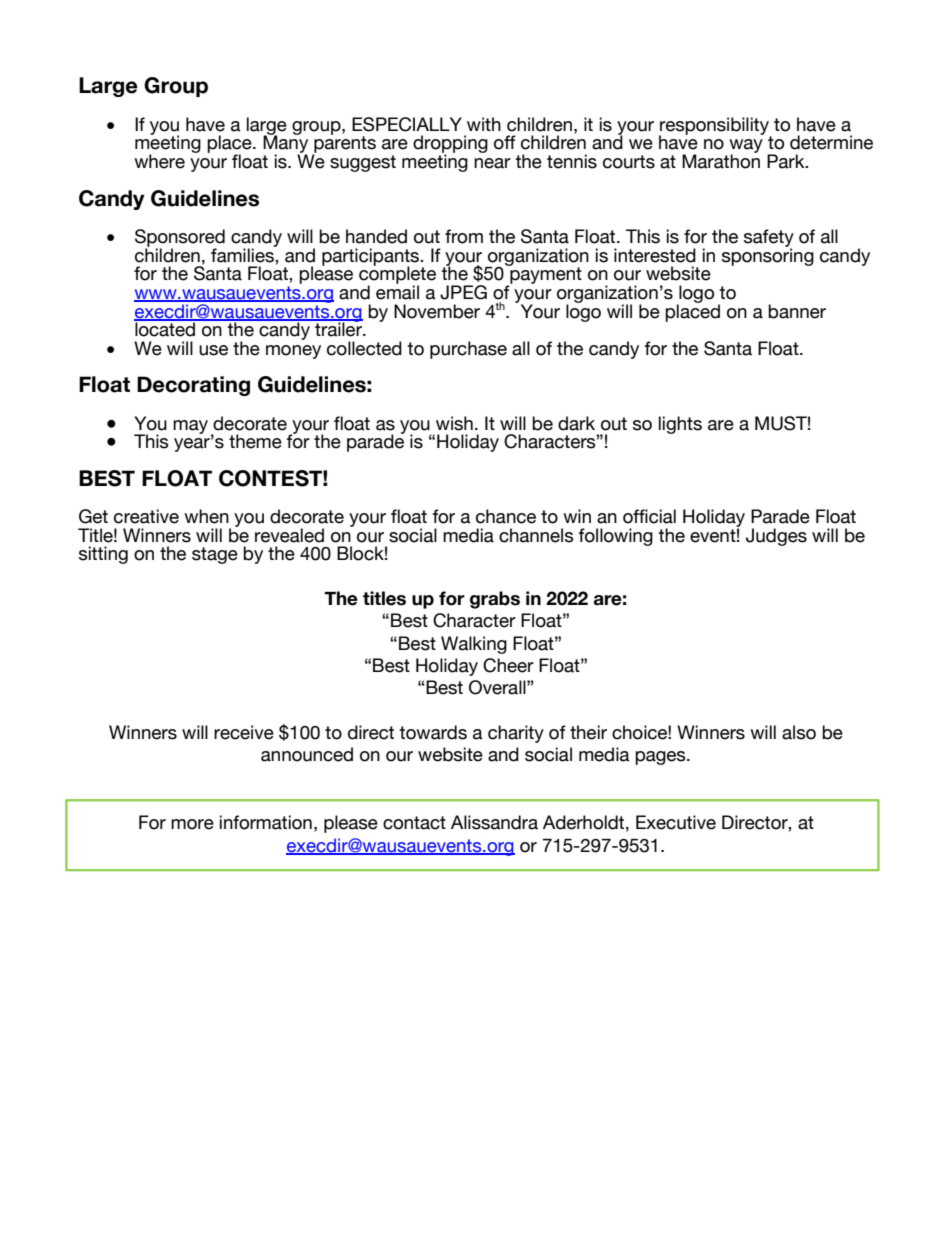 Image resolution: width=952 pixels, height=1233 pixels. I want to click on chance, so click(506, 516).
